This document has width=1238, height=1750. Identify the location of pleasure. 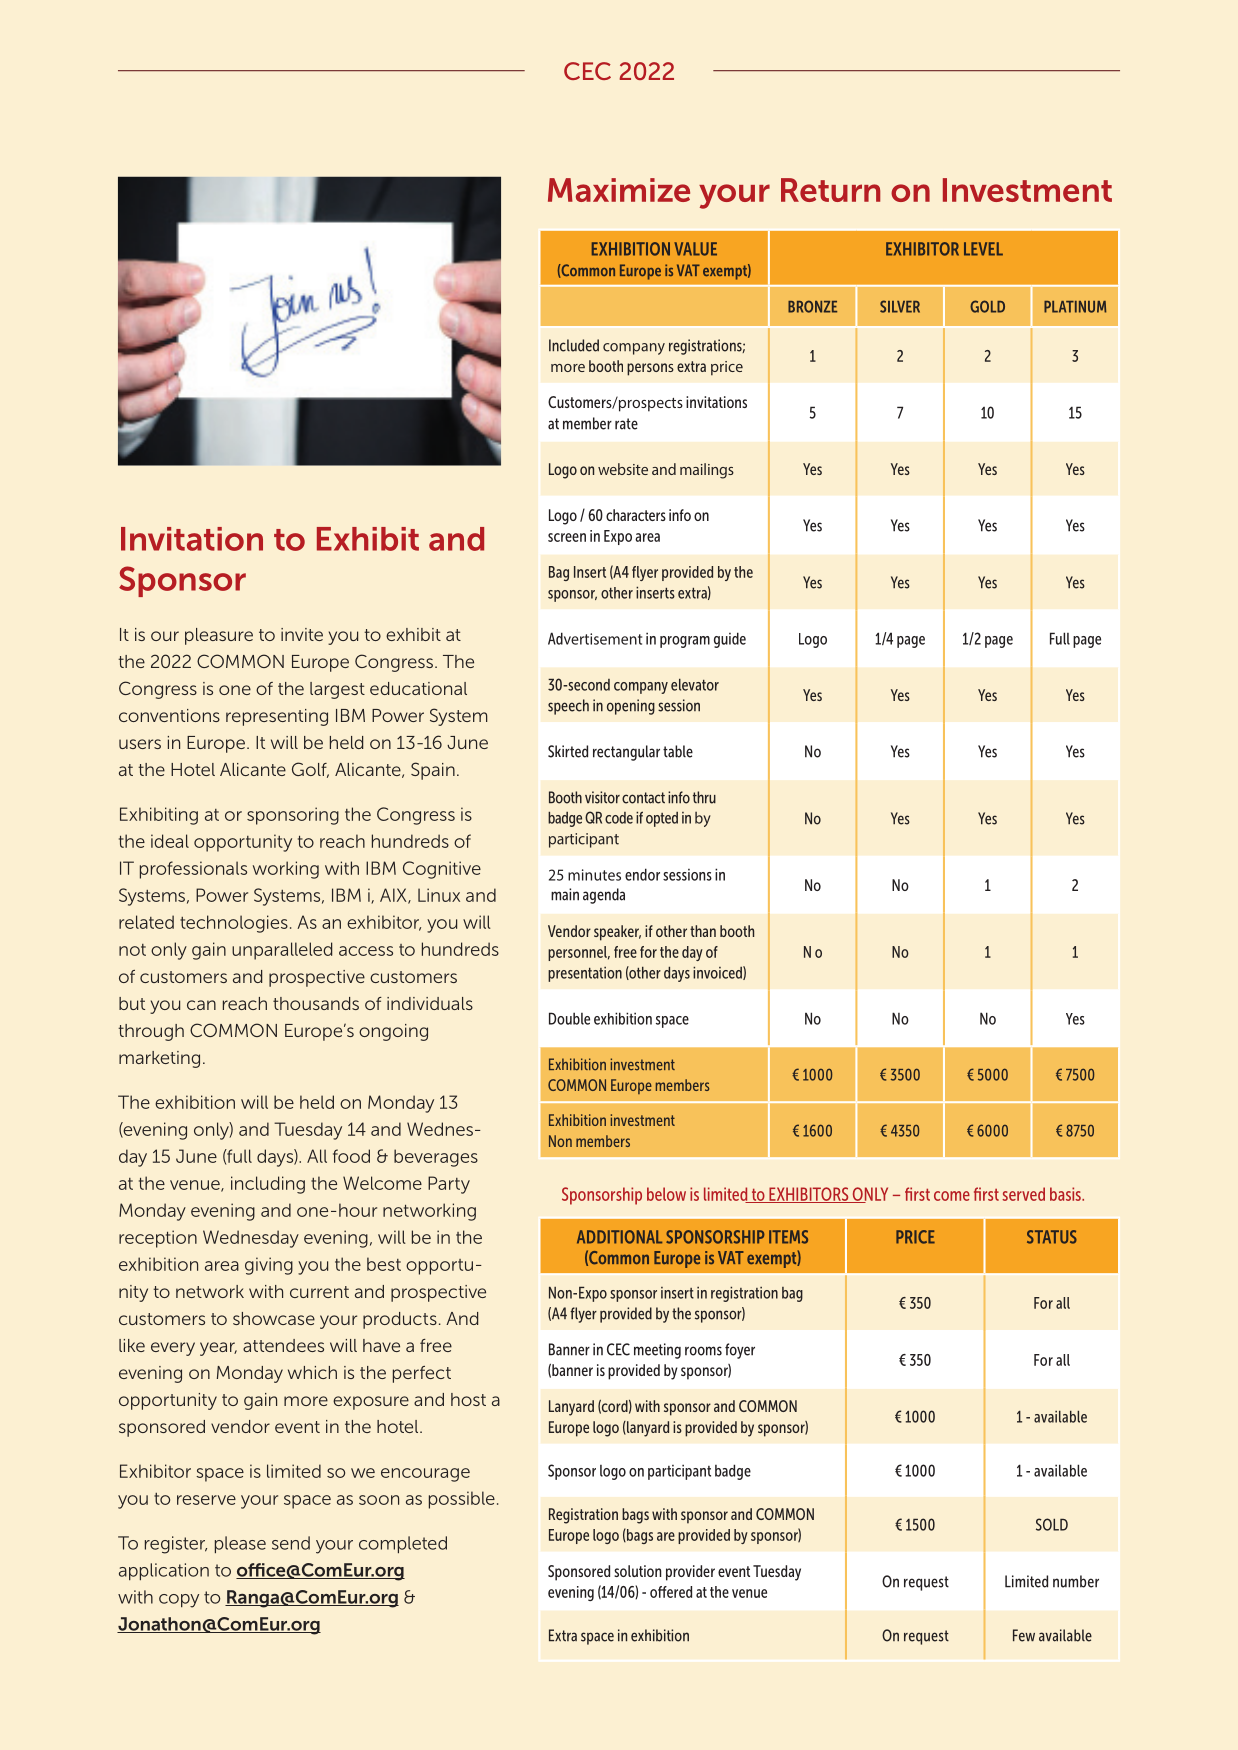
(219, 636).
